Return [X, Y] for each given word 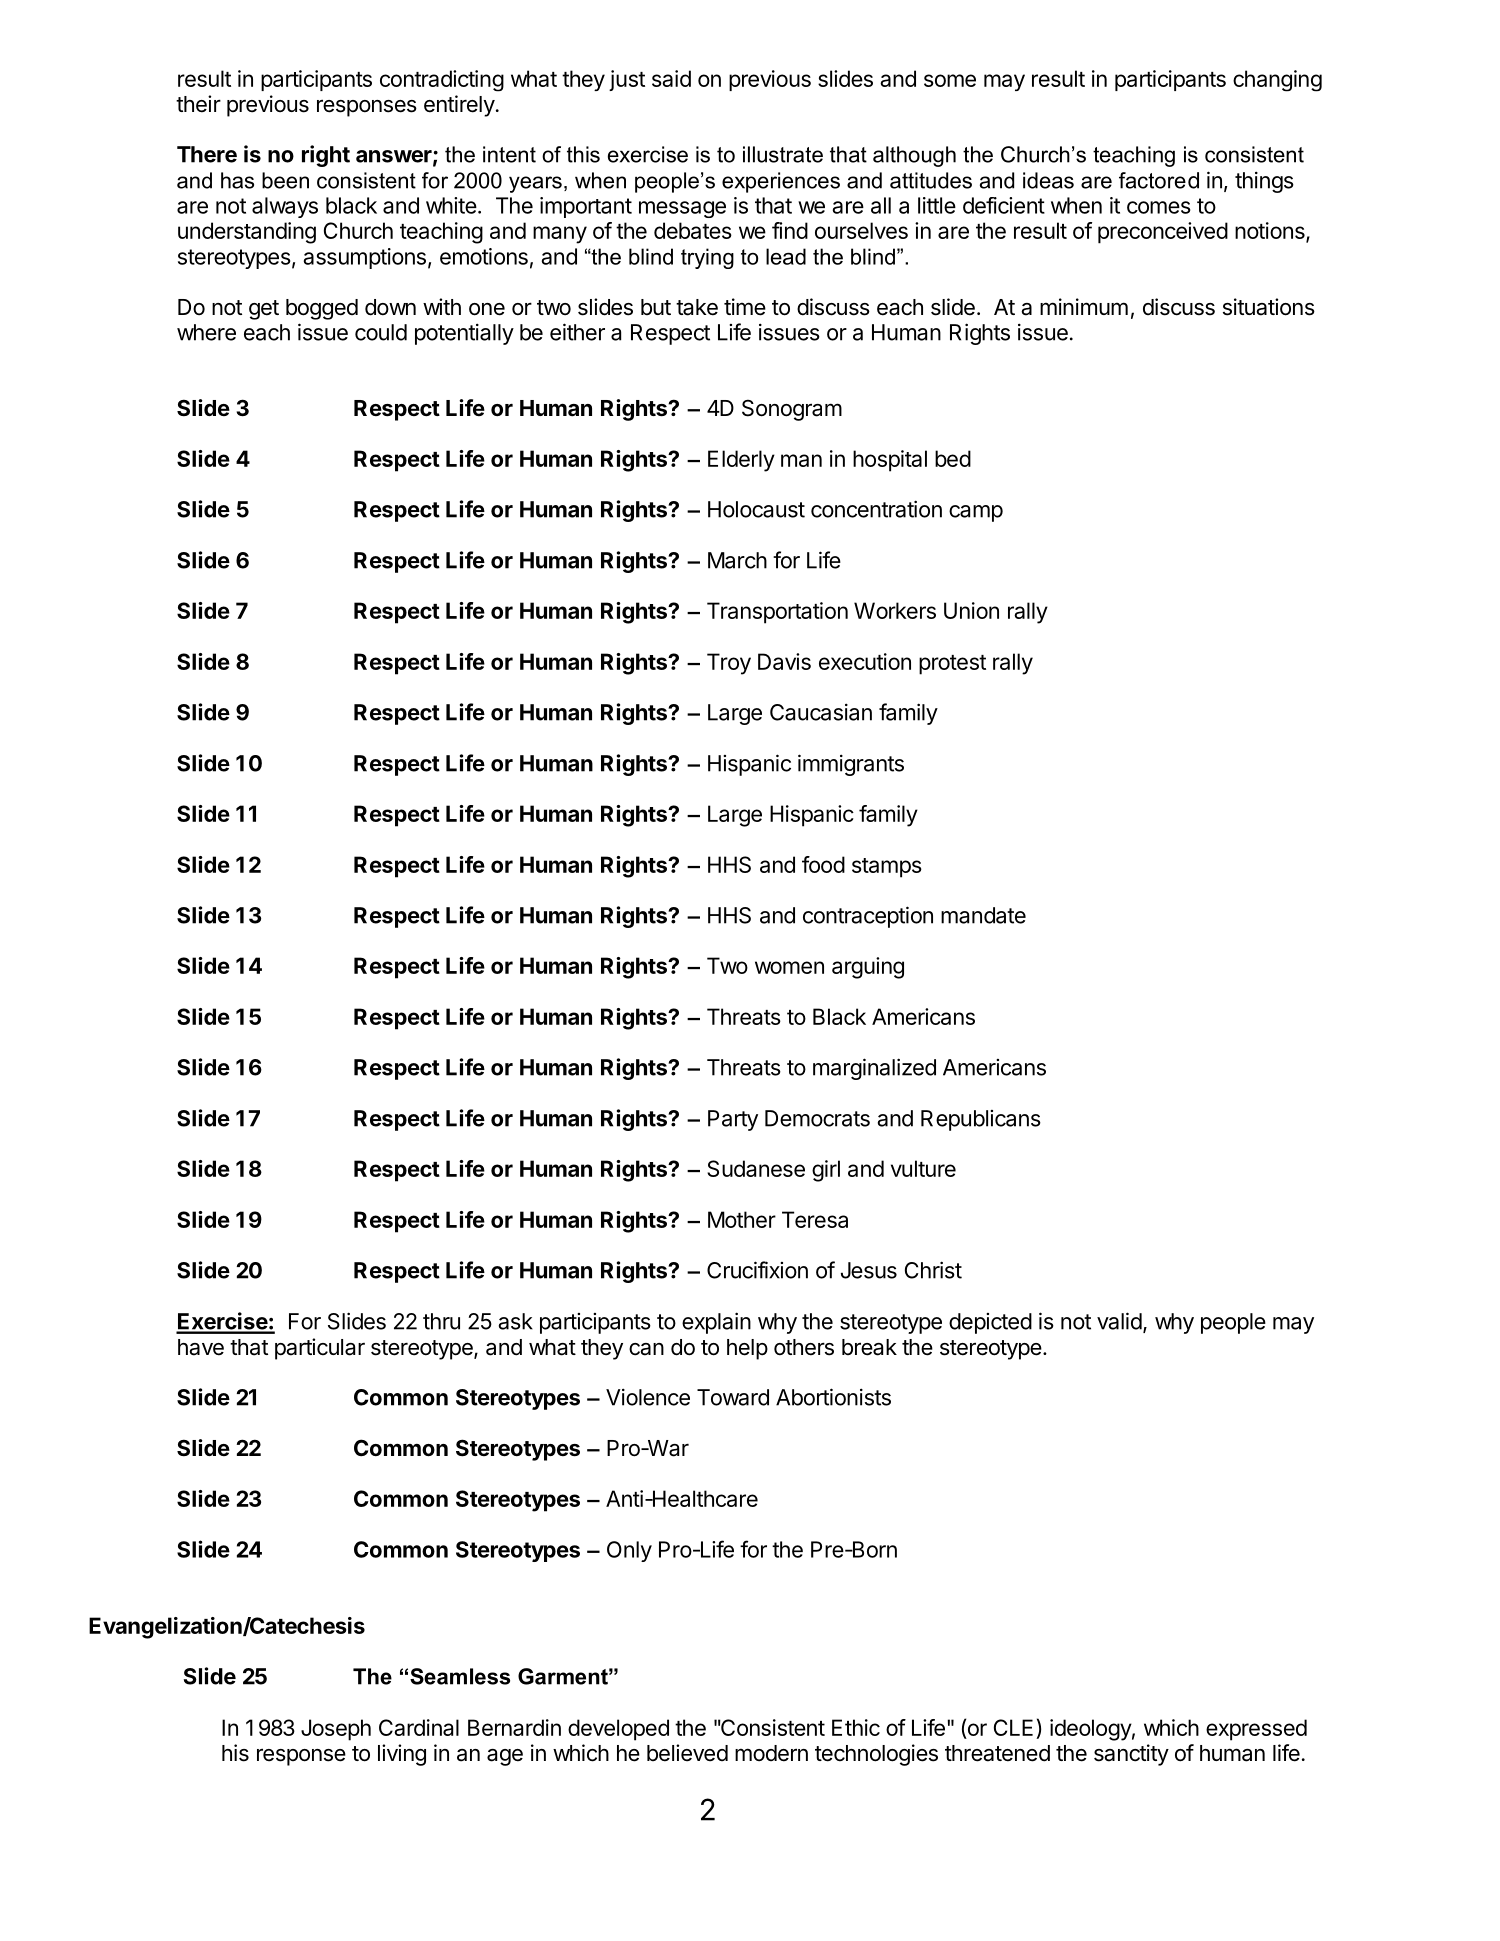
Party [733, 1120]
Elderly [741, 461]
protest [952, 665]
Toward [733, 1397]
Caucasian [821, 712]
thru [441, 1321]
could [381, 332]
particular [320, 1349]
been [285, 180]
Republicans [981, 1120]
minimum [1084, 306]
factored [1159, 180]
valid [1119, 1321]
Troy [729, 664]
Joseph [336, 1730]
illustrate [783, 154]
